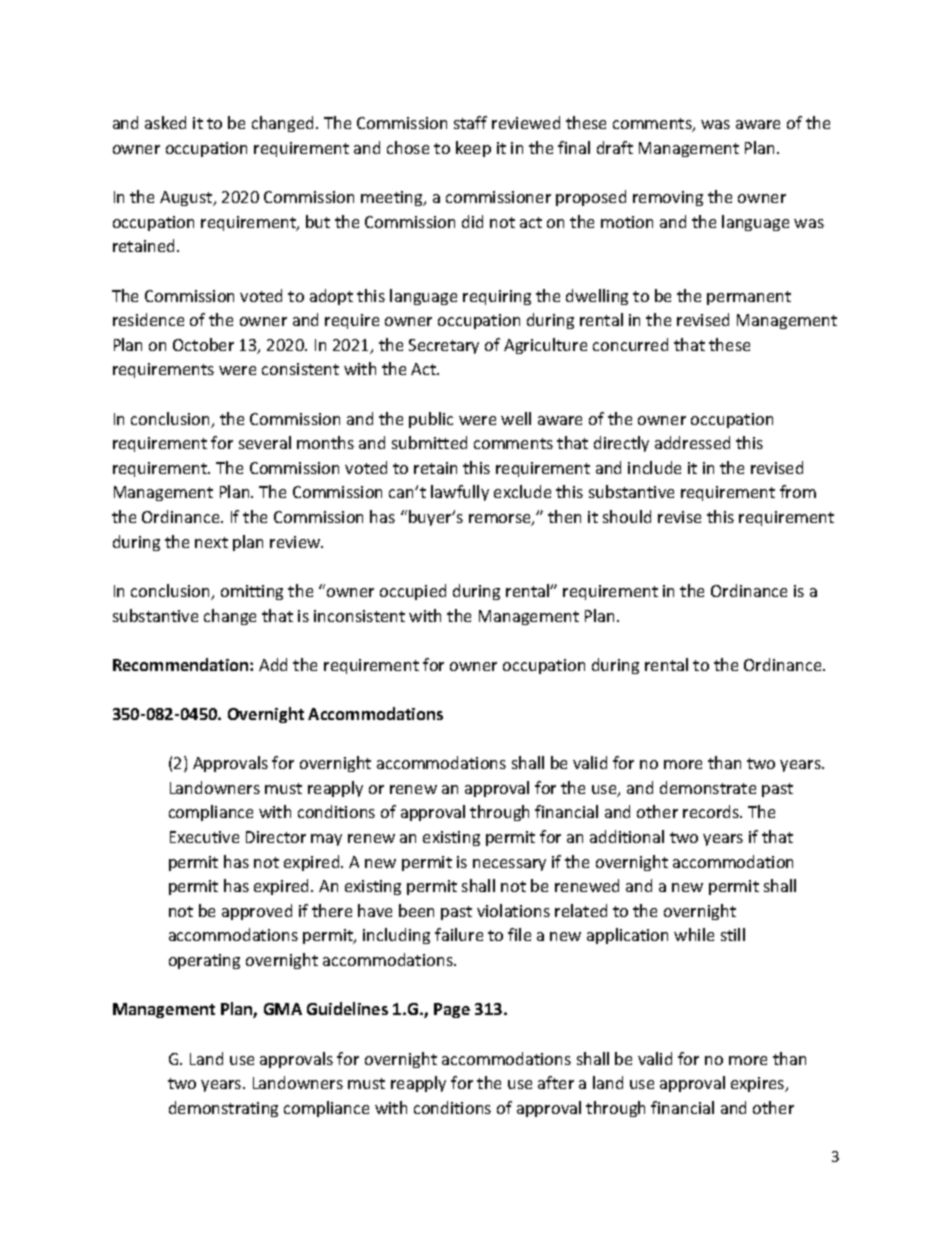 This document has height=1233, width=952. What do you see at coordinates (165, 122) in the document?
I see `asked` at bounding box center [165, 122].
